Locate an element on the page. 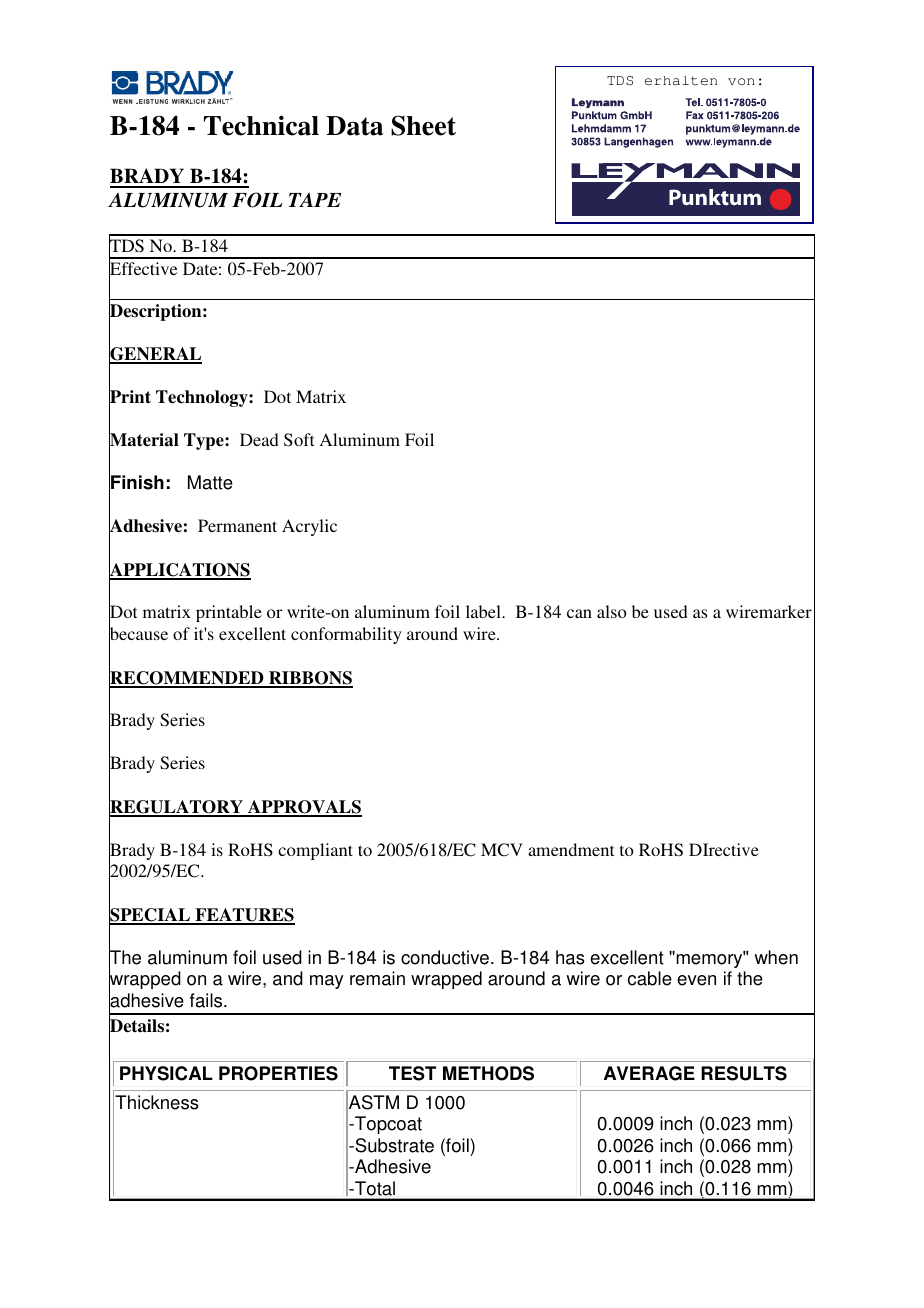  amendment is located at coordinates (571, 849).
